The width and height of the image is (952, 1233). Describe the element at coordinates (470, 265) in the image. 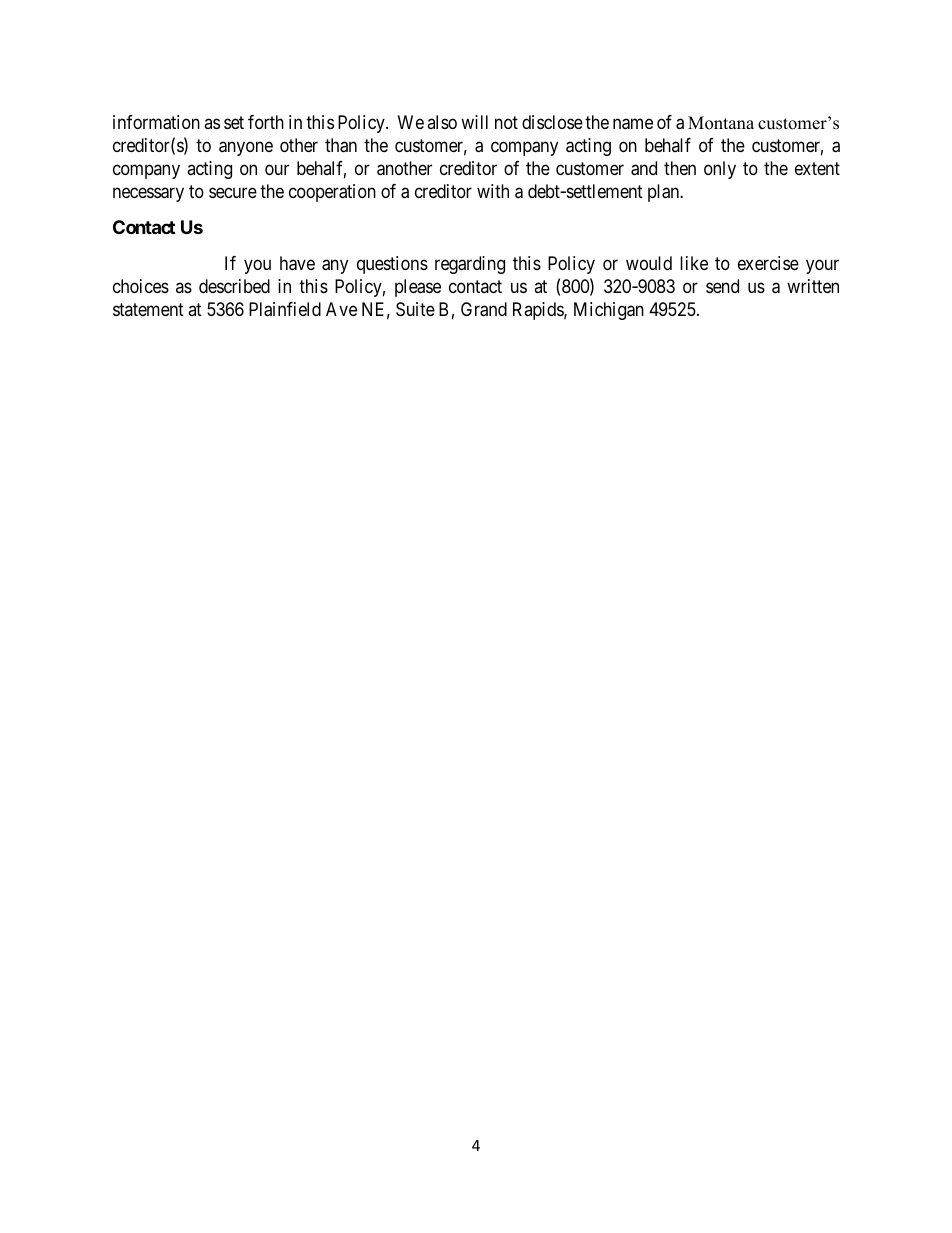

I see `regarding` at that location.
